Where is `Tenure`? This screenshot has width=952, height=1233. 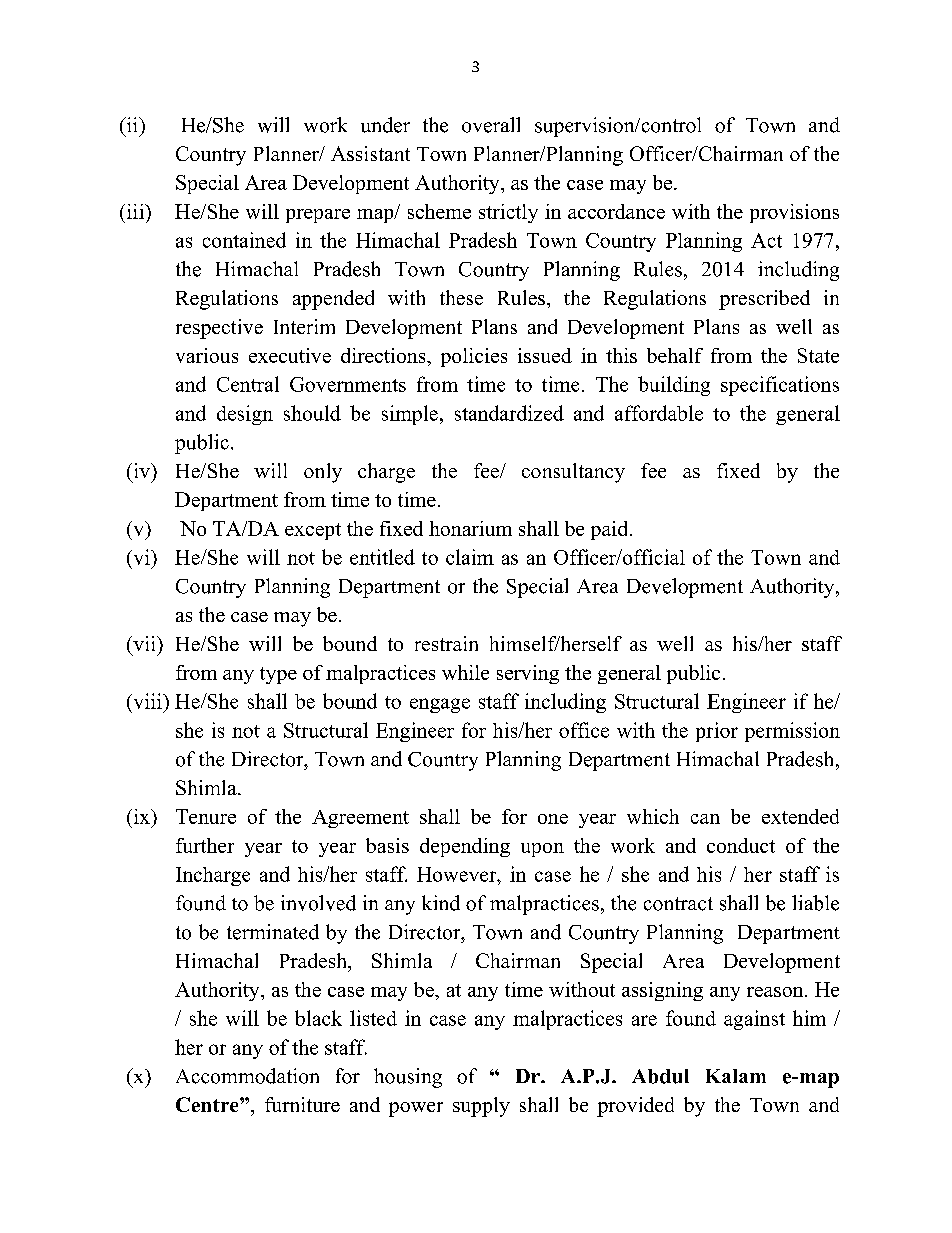 Tenure is located at coordinates (206, 816).
